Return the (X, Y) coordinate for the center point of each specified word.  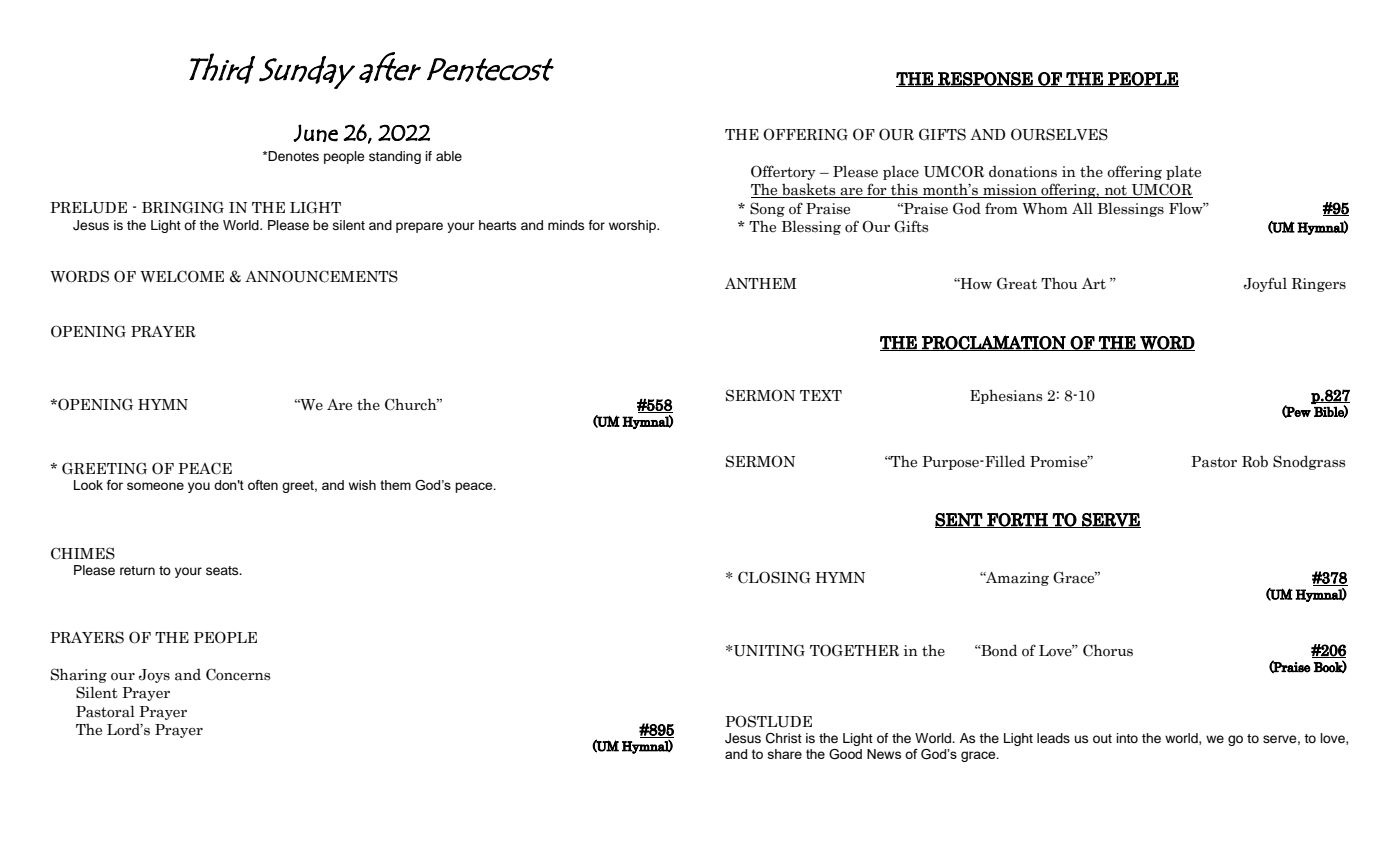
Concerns (238, 674)
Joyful (1265, 284)
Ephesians (1006, 396)
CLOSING (774, 577)
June (315, 133)
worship (633, 226)
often (263, 485)
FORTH (1017, 520)
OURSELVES (1059, 134)
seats (223, 570)
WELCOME (182, 276)
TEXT (821, 395)
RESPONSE (985, 79)
